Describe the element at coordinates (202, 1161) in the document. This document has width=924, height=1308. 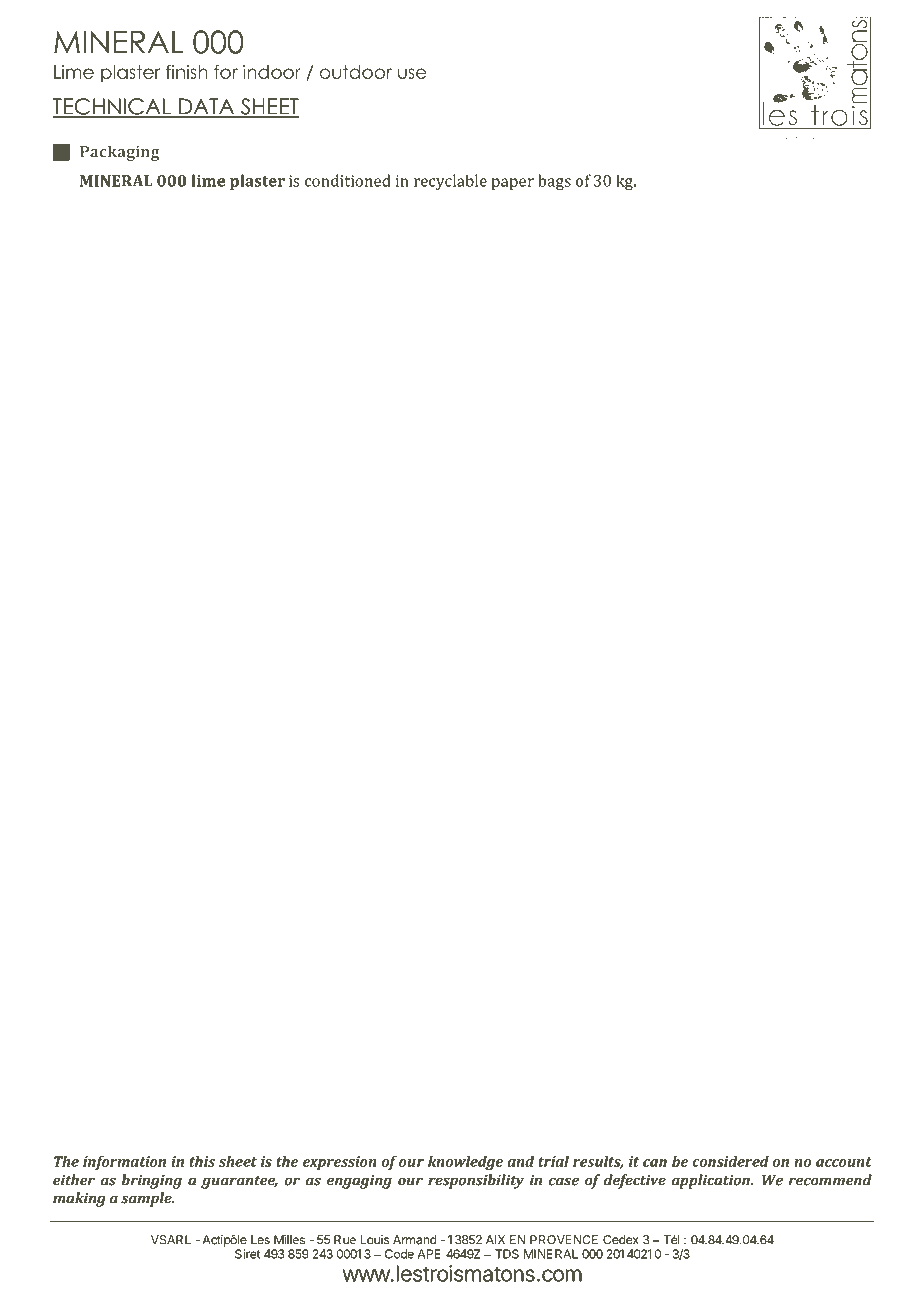
I see `this` at that location.
